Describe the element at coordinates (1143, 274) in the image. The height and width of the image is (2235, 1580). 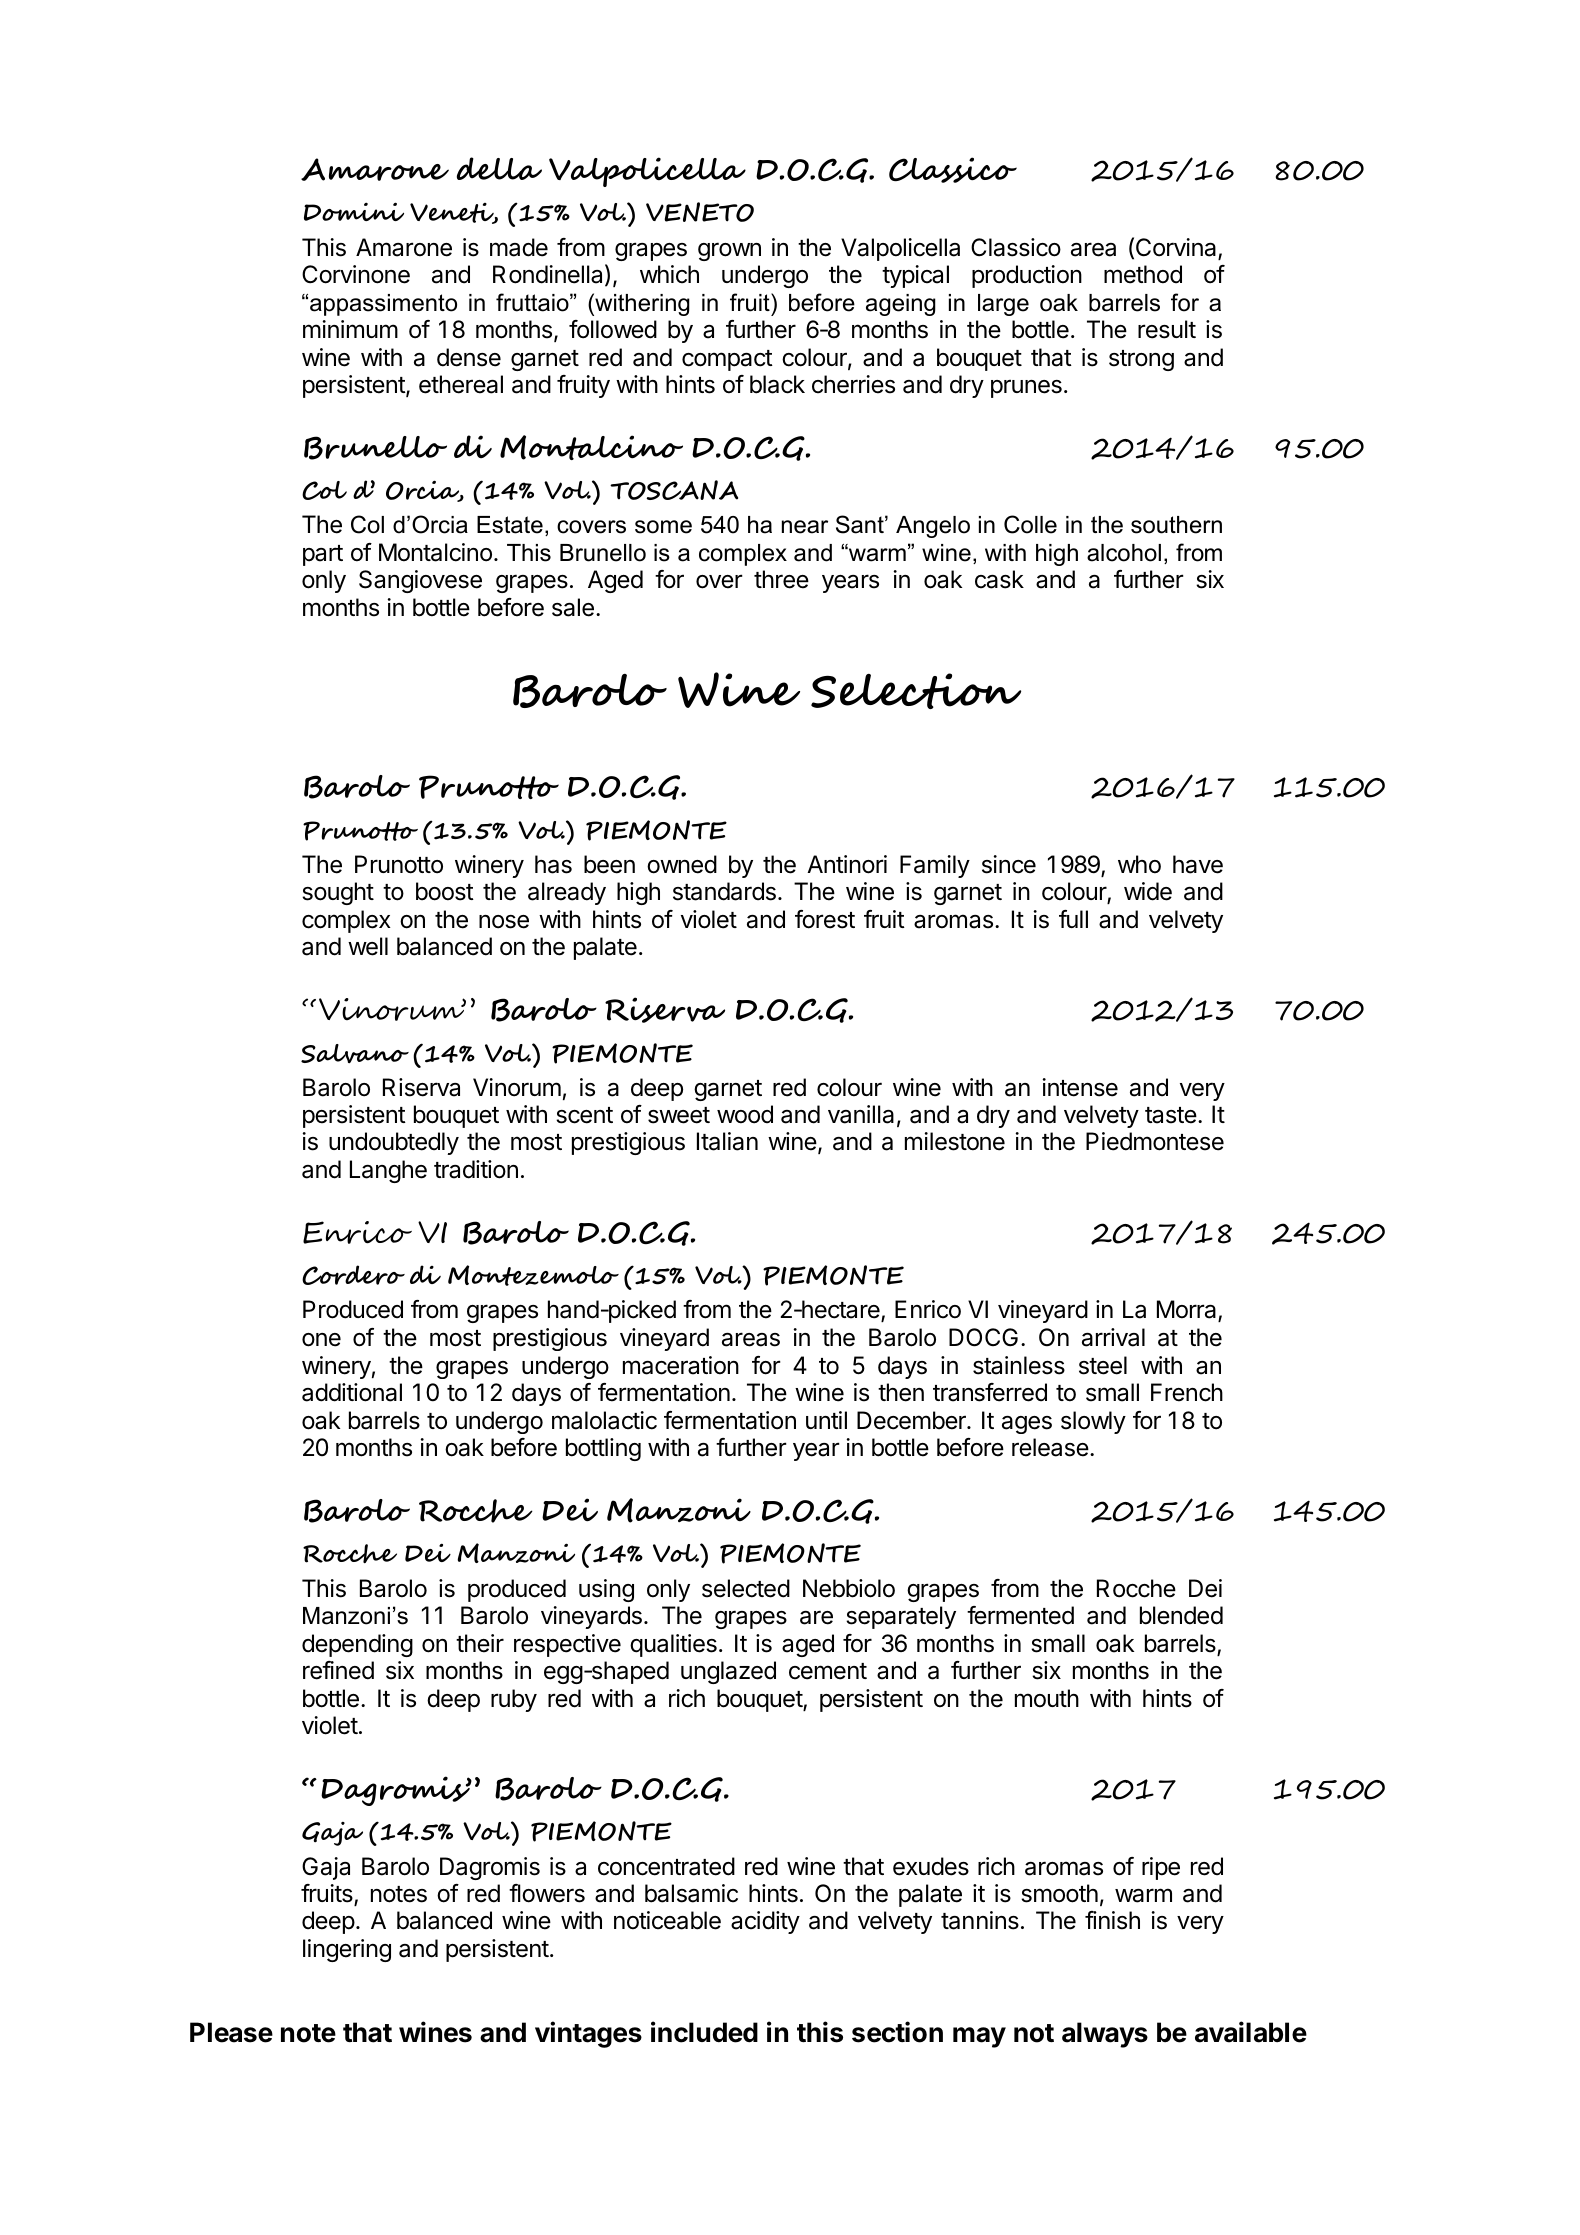
I see `method` at that location.
